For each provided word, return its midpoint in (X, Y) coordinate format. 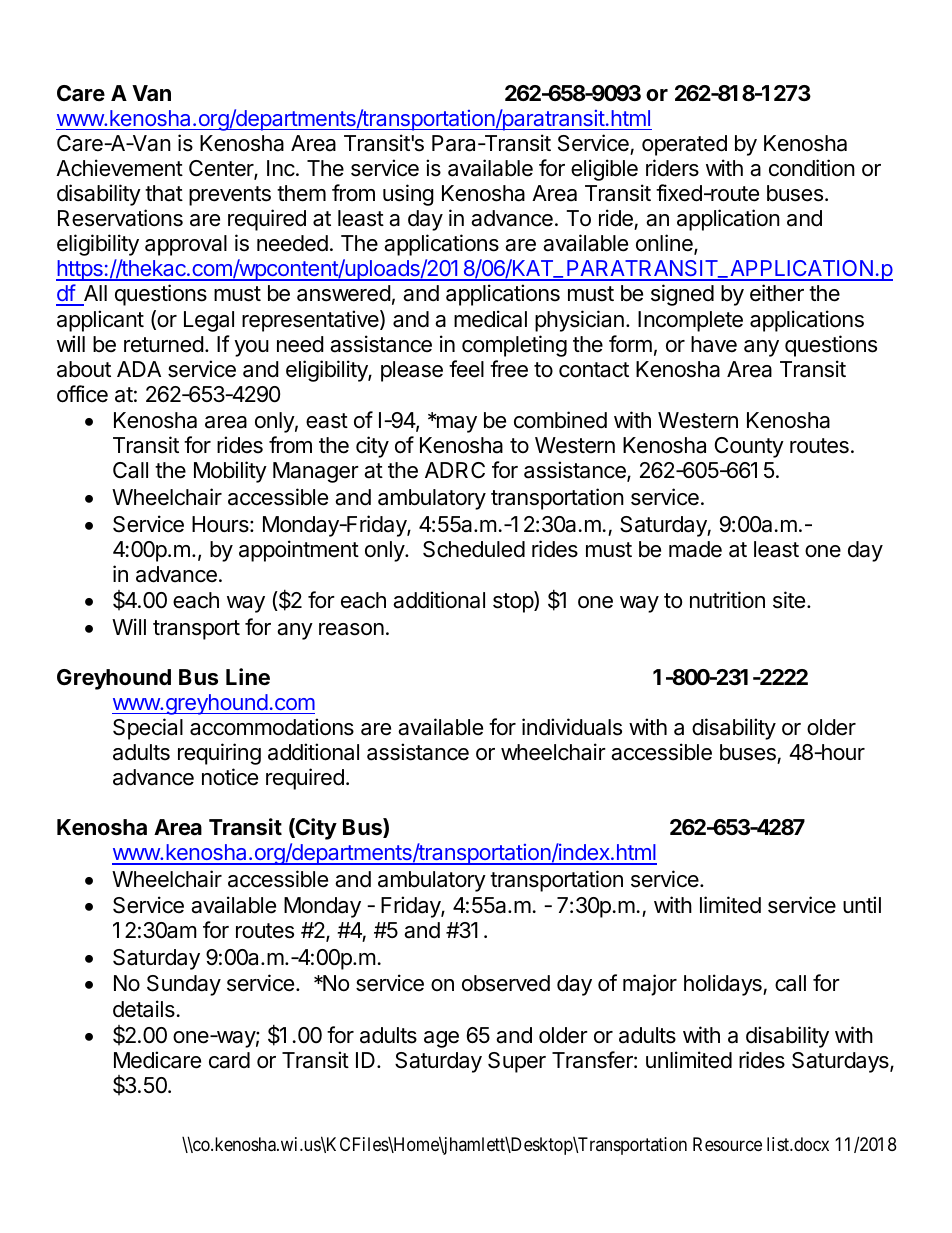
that (164, 193)
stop (514, 603)
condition (812, 168)
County (749, 447)
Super (517, 1062)
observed (506, 983)
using (408, 195)
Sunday (184, 985)
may (455, 424)
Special (148, 729)
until (862, 904)
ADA (139, 369)
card (229, 1060)
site (789, 600)
